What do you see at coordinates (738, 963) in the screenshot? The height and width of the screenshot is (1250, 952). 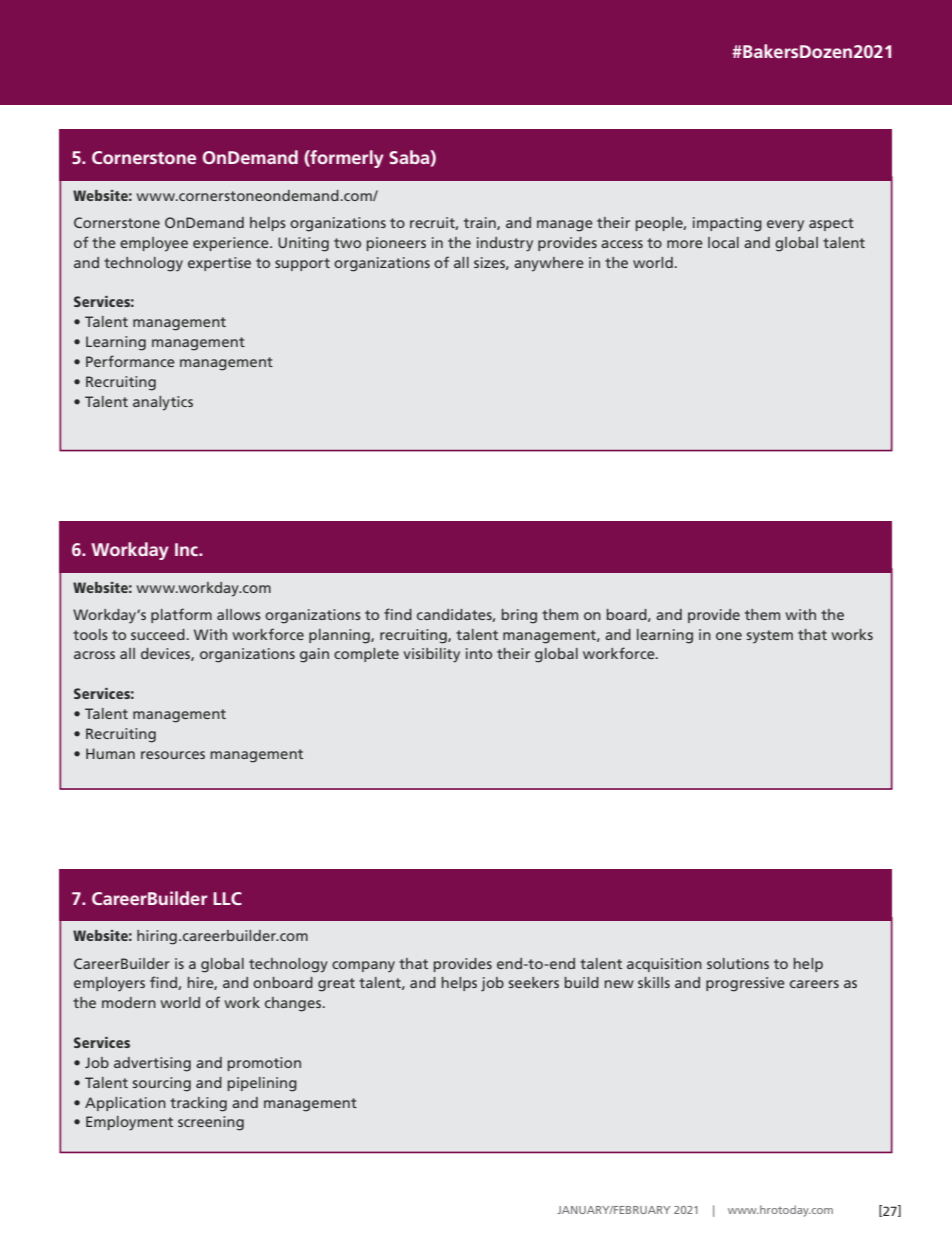 I see `solutions` at bounding box center [738, 963].
